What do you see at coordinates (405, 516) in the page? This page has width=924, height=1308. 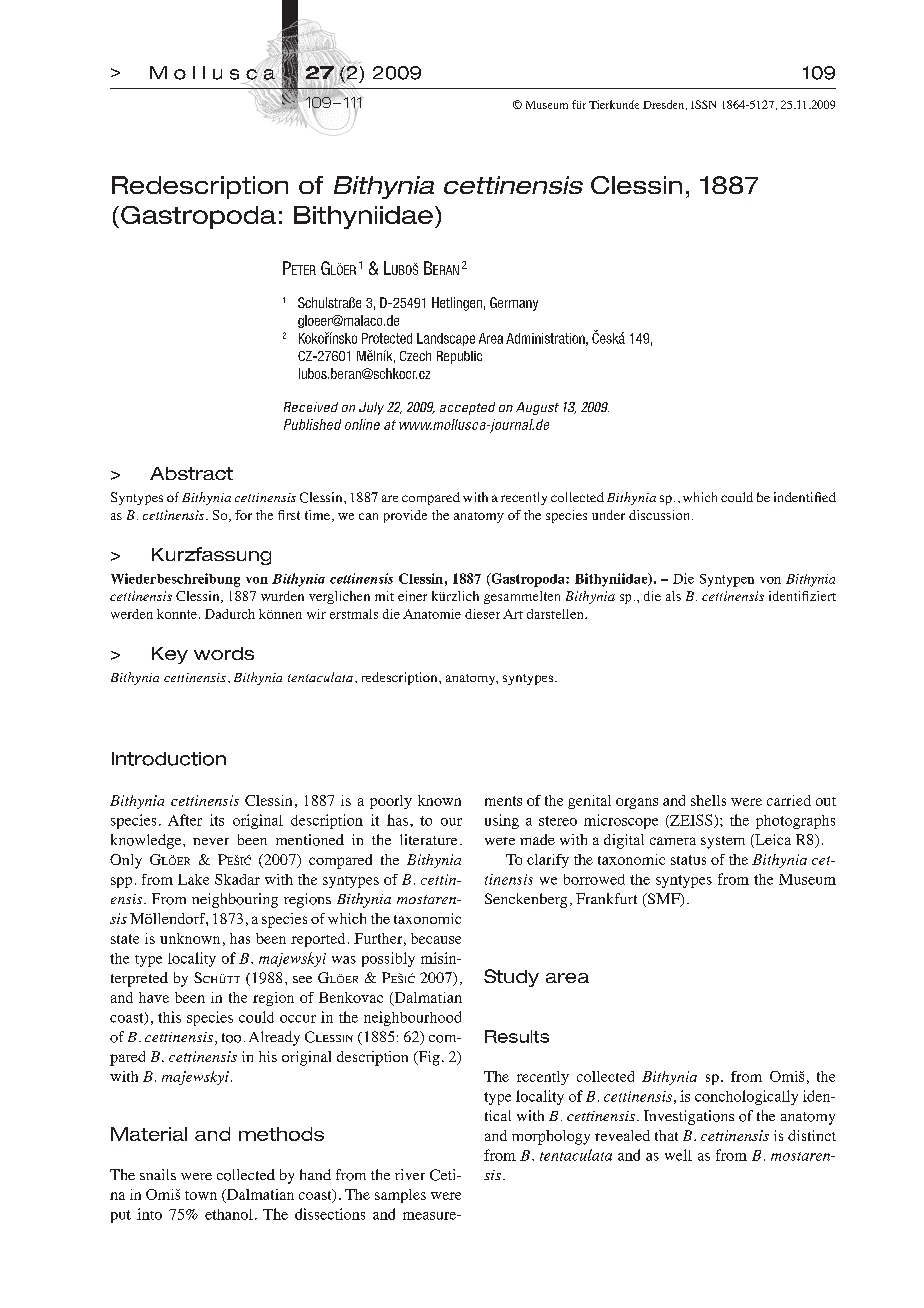 I see `provide` at bounding box center [405, 516].
